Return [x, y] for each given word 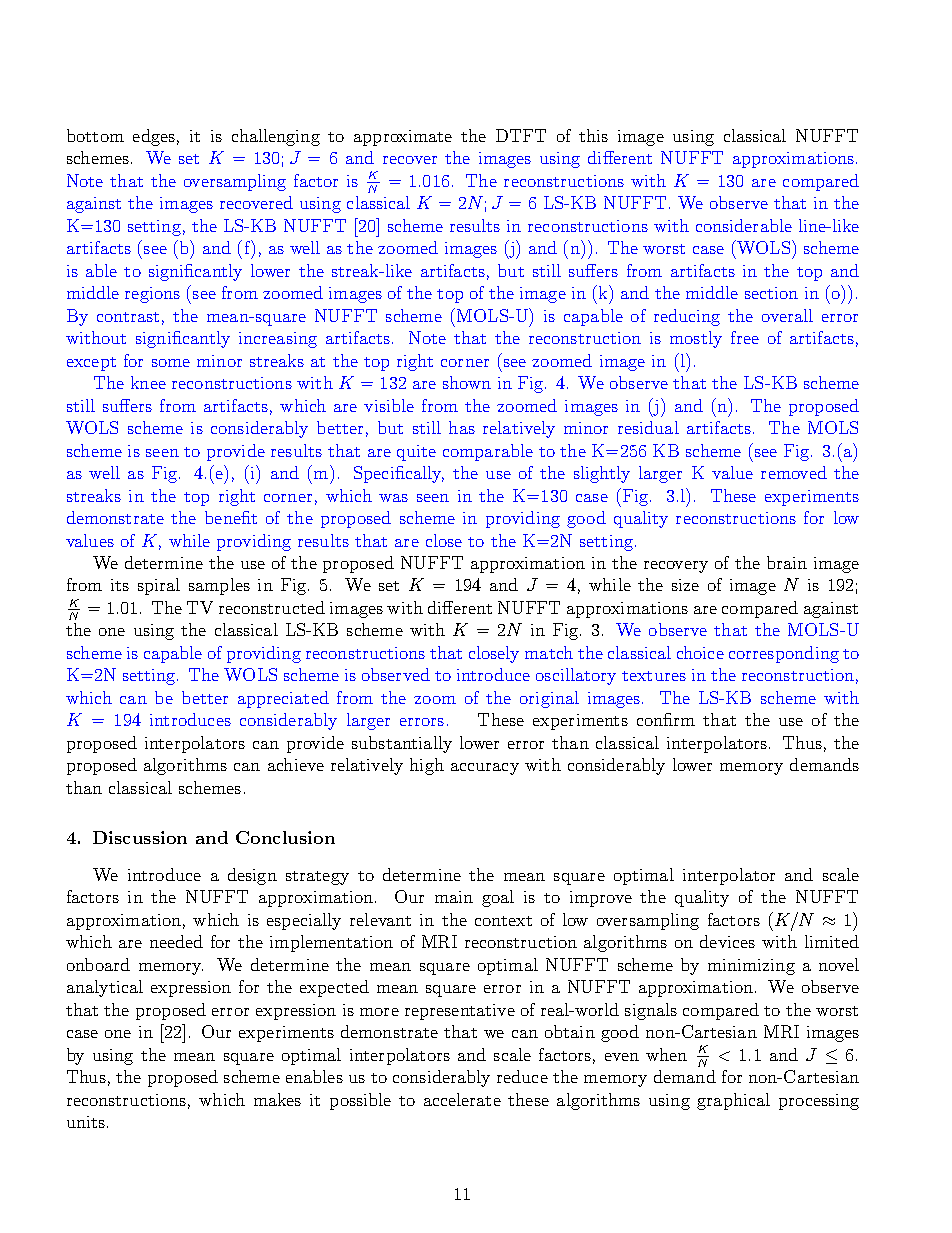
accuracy [485, 769]
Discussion [140, 837]
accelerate [462, 1099]
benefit [231, 517]
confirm [666, 719]
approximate [403, 138]
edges [154, 137]
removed [794, 472]
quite [416, 453]
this [593, 135]
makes [277, 1099]
